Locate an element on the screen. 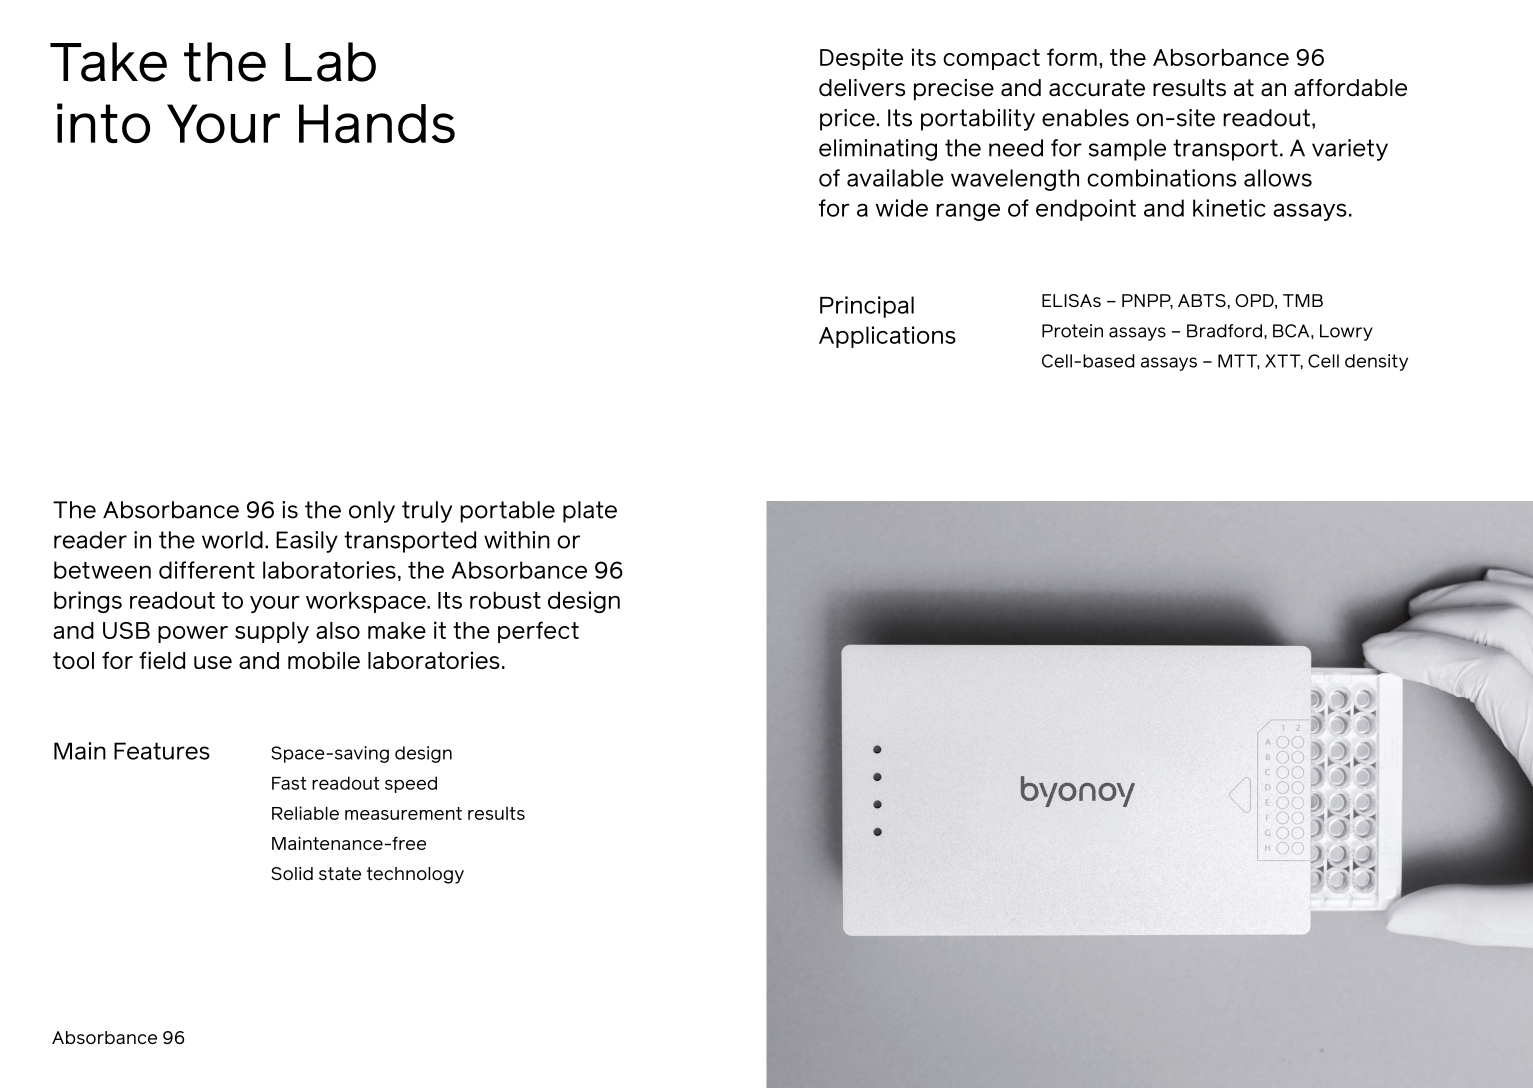  perfect is located at coordinates (538, 632).
